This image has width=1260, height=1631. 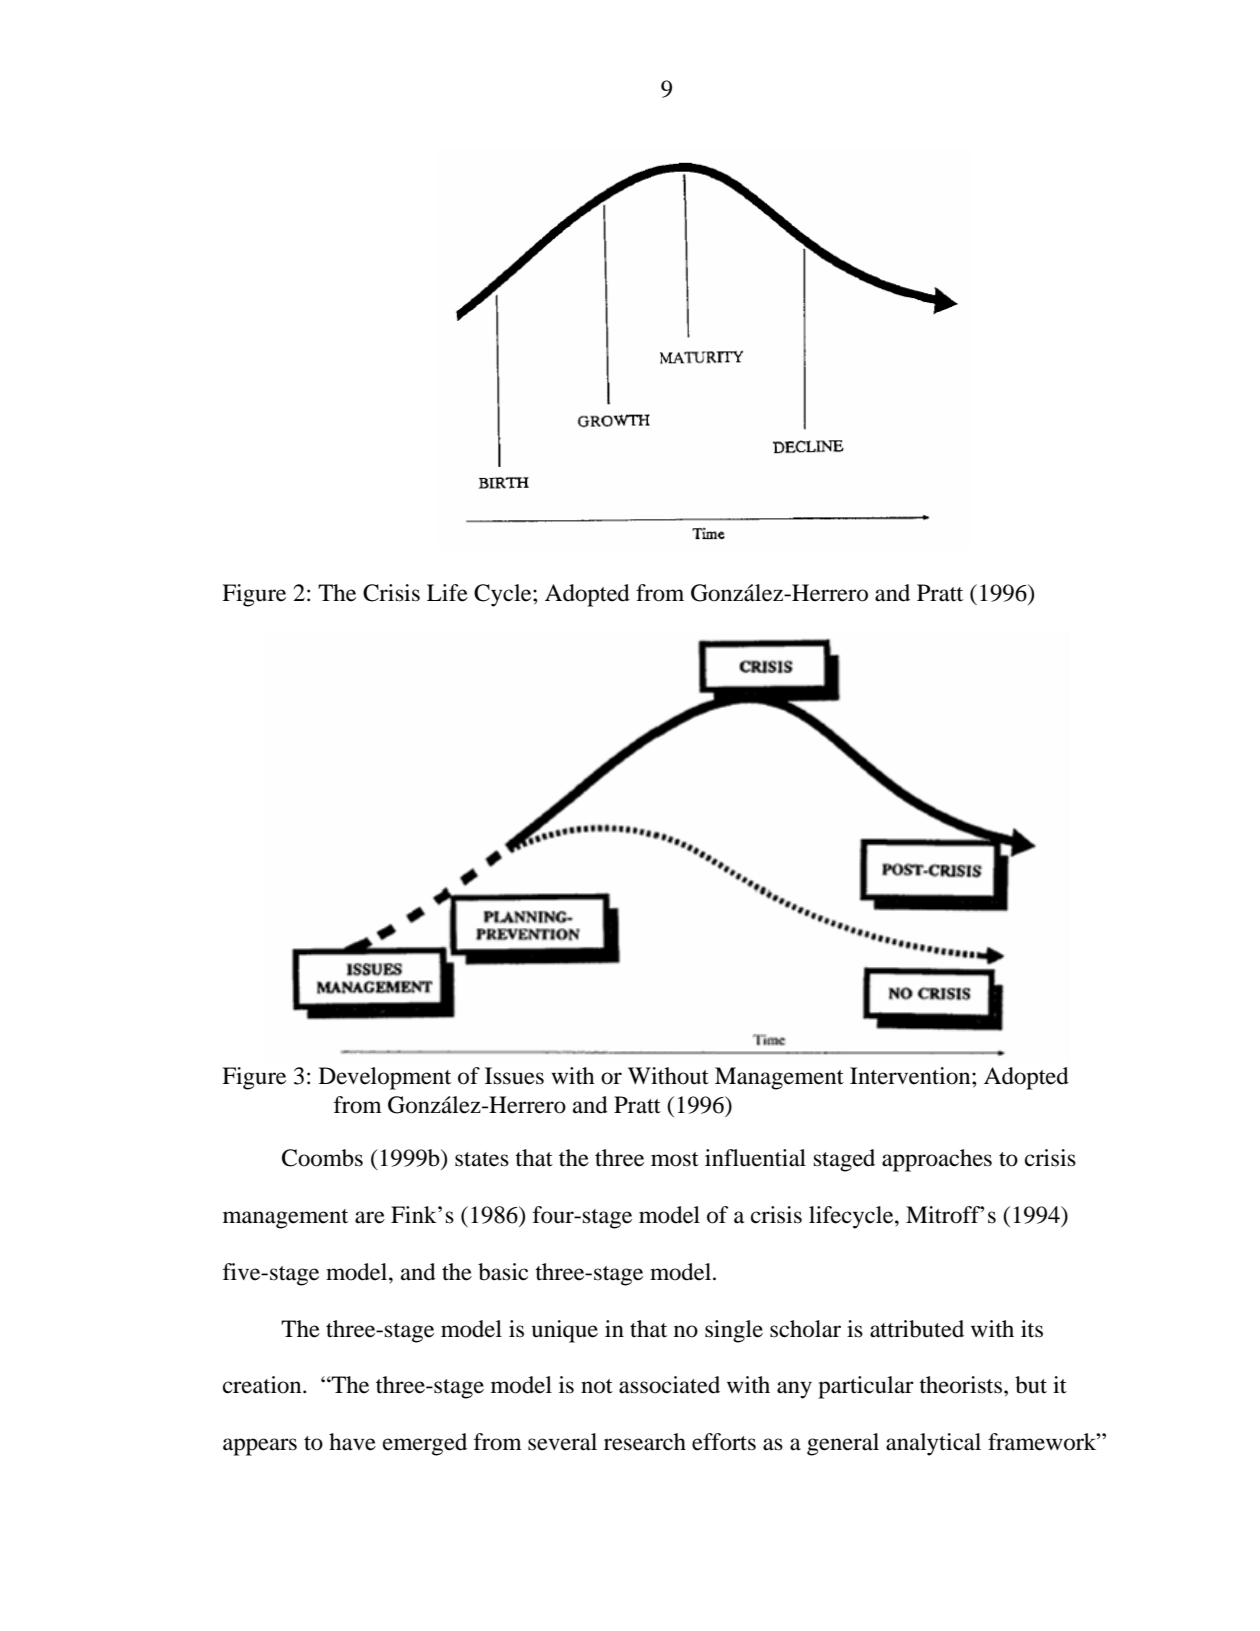 I want to click on basic, so click(x=503, y=1272).
